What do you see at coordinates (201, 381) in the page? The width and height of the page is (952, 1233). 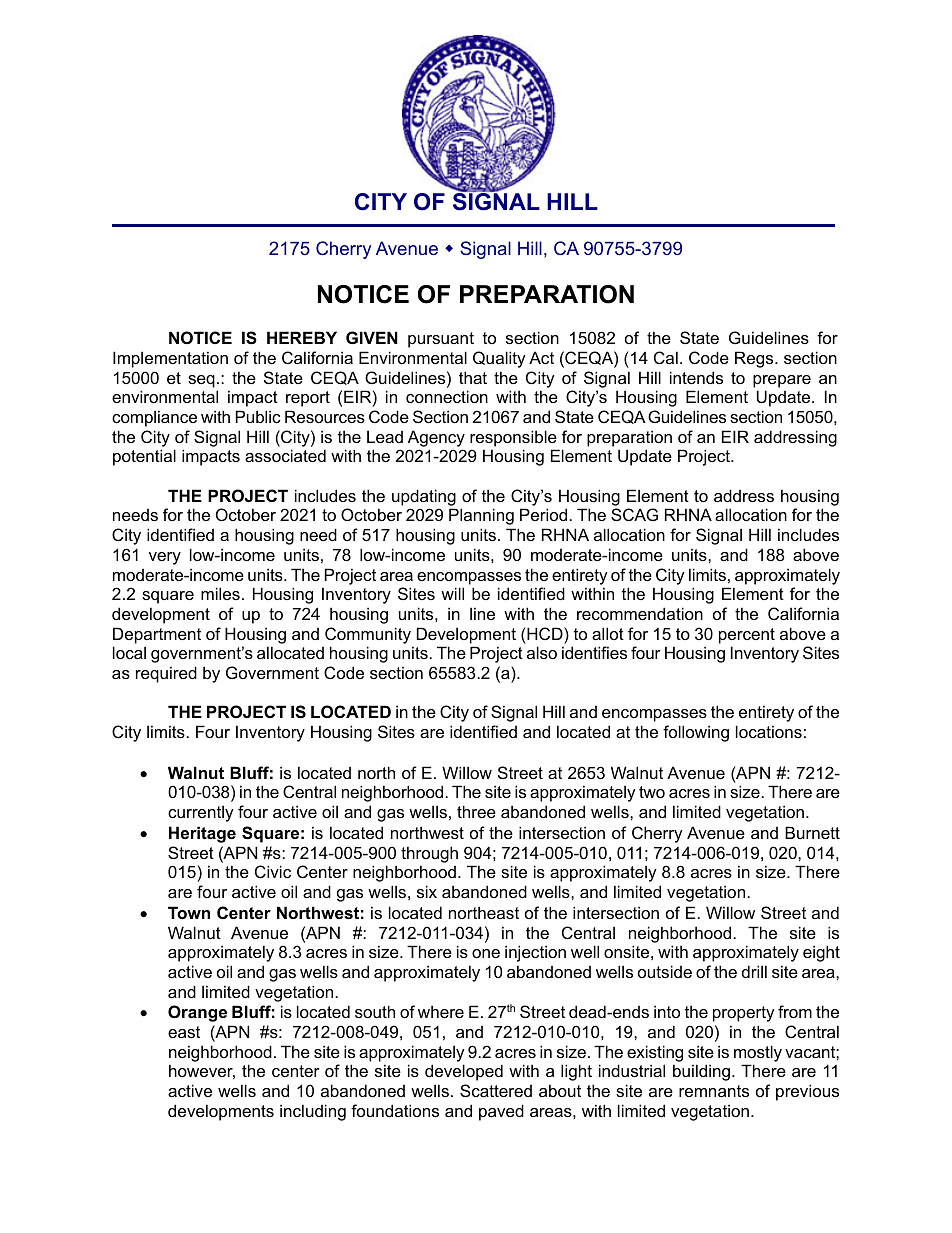 I see `seq` at bounding box center [201, 381].
